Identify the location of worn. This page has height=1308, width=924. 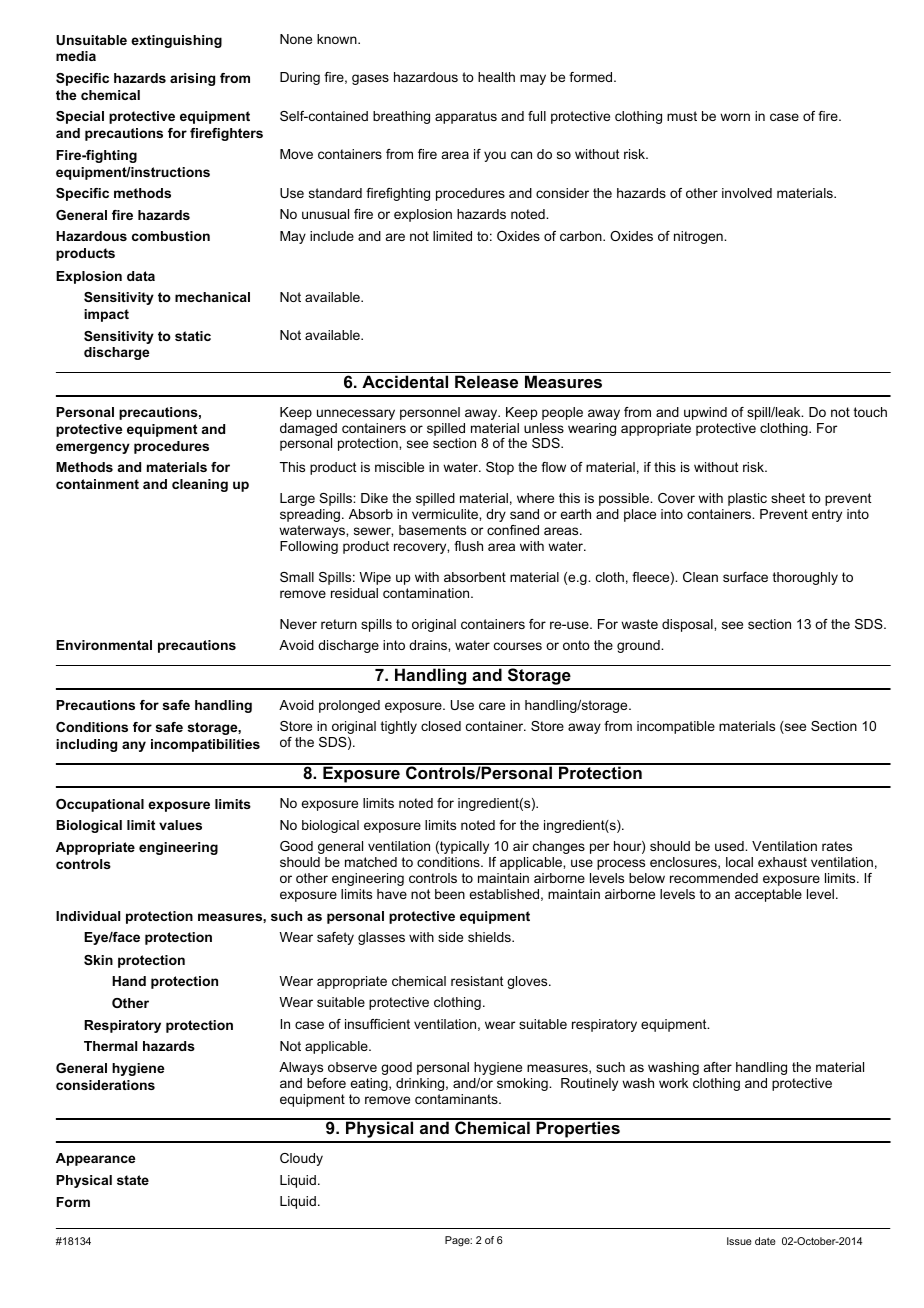
(735, 117).
